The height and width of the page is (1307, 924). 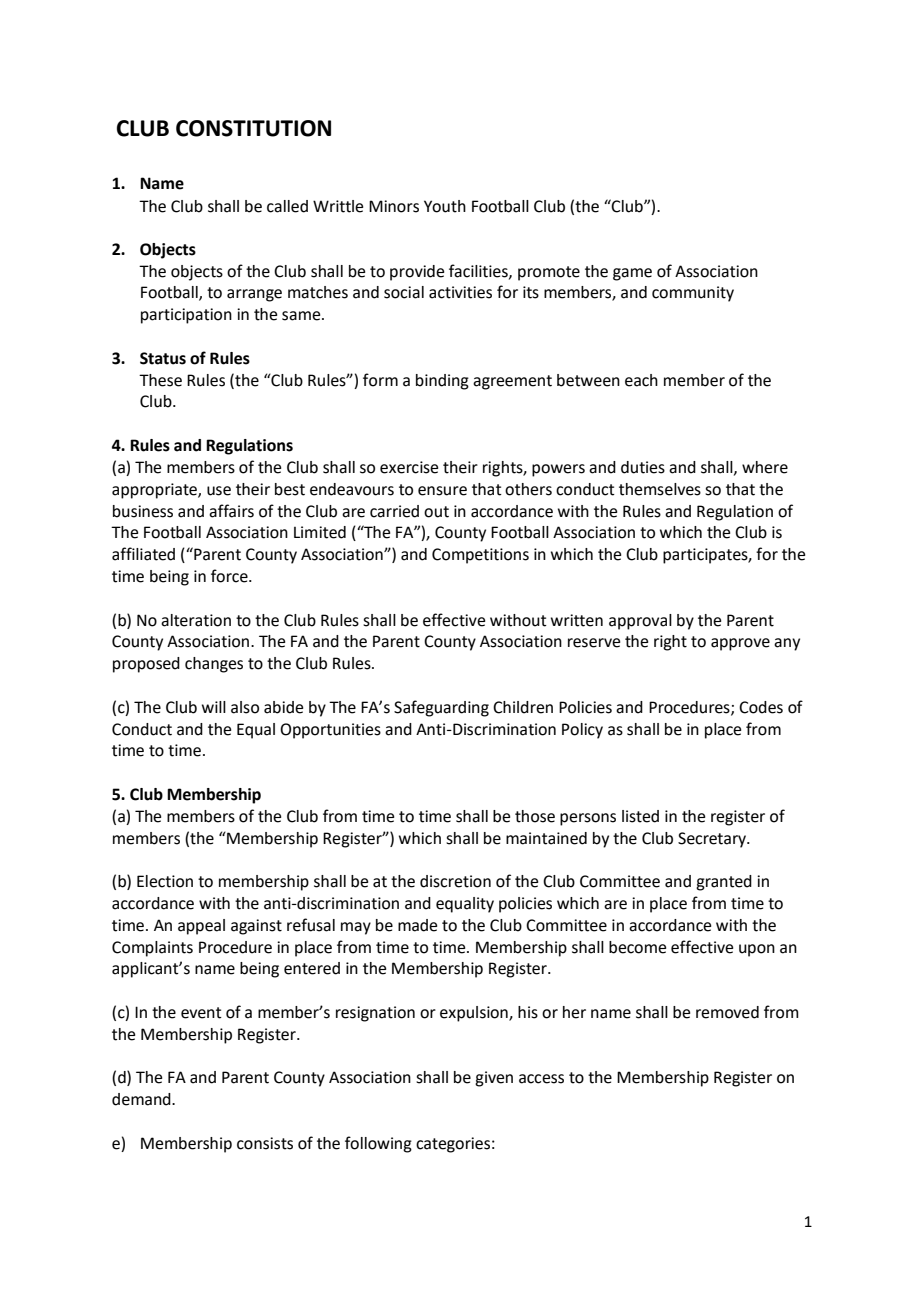 I want to click on consists, so click(x=265, y=1143).
